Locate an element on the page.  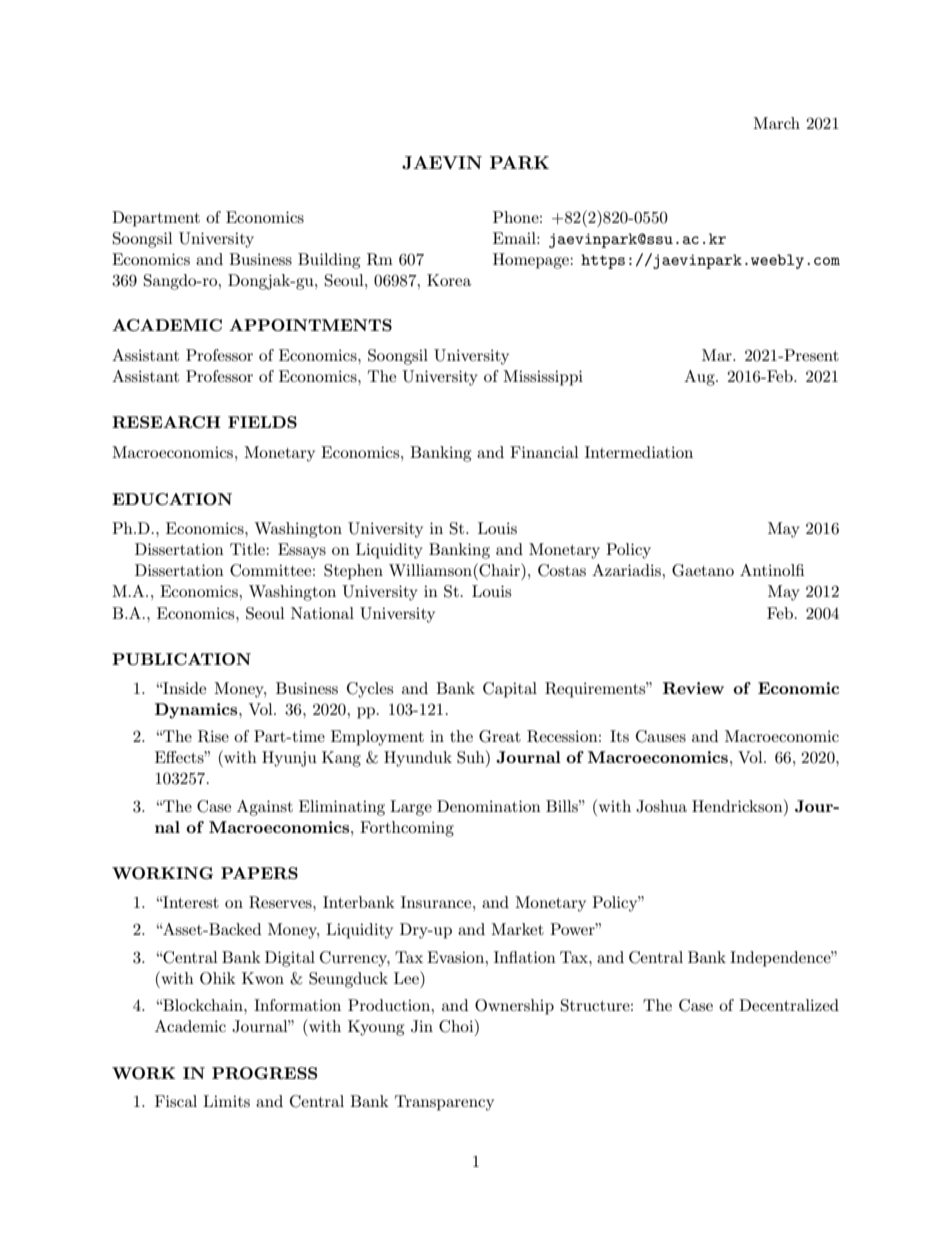
Intermediation is located at coordinates (639, 452).
